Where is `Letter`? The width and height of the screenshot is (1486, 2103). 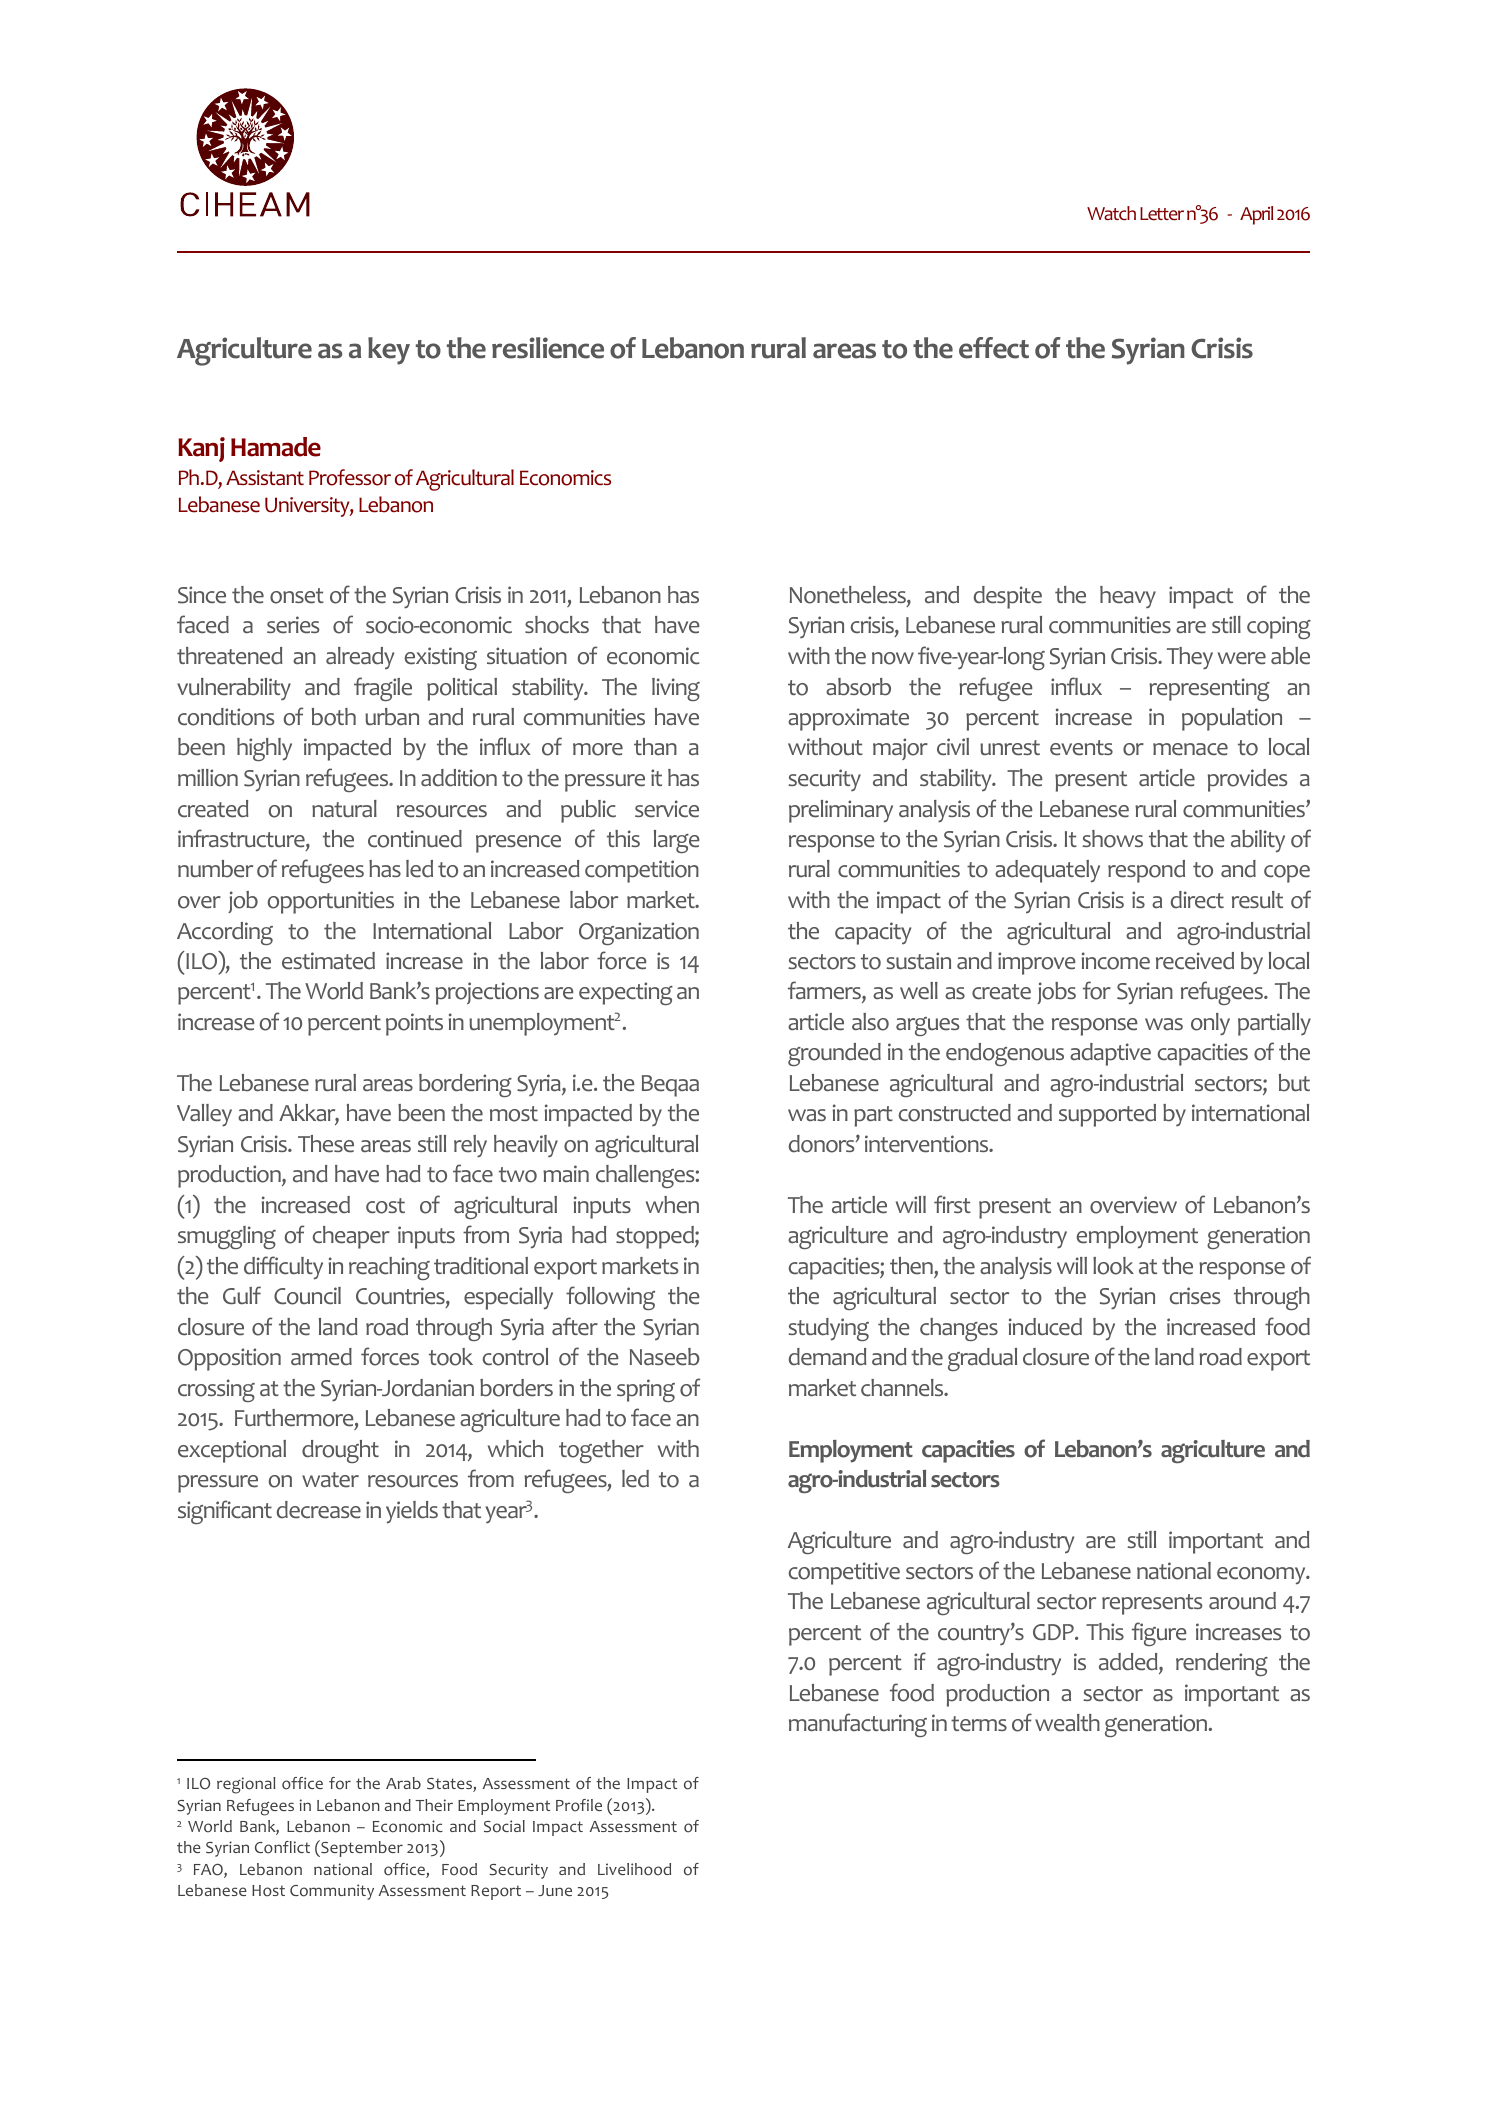 Letter is located at coordinates (1162, 214).
